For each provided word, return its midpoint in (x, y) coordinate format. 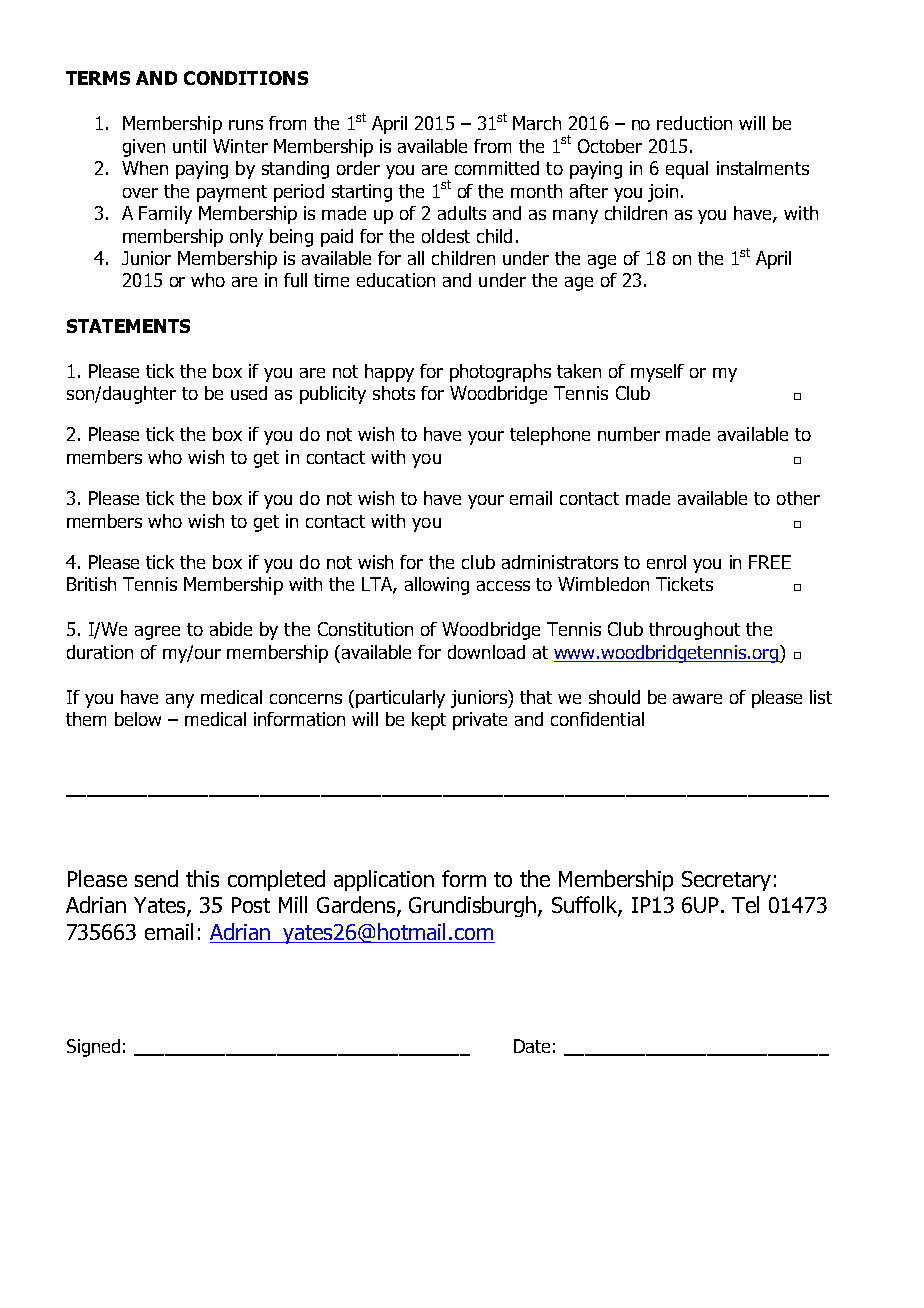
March (537, 123)
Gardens (357, 906)
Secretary (726, 881)
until (189, 146)
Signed (93, 1048)
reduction (694, 123)
